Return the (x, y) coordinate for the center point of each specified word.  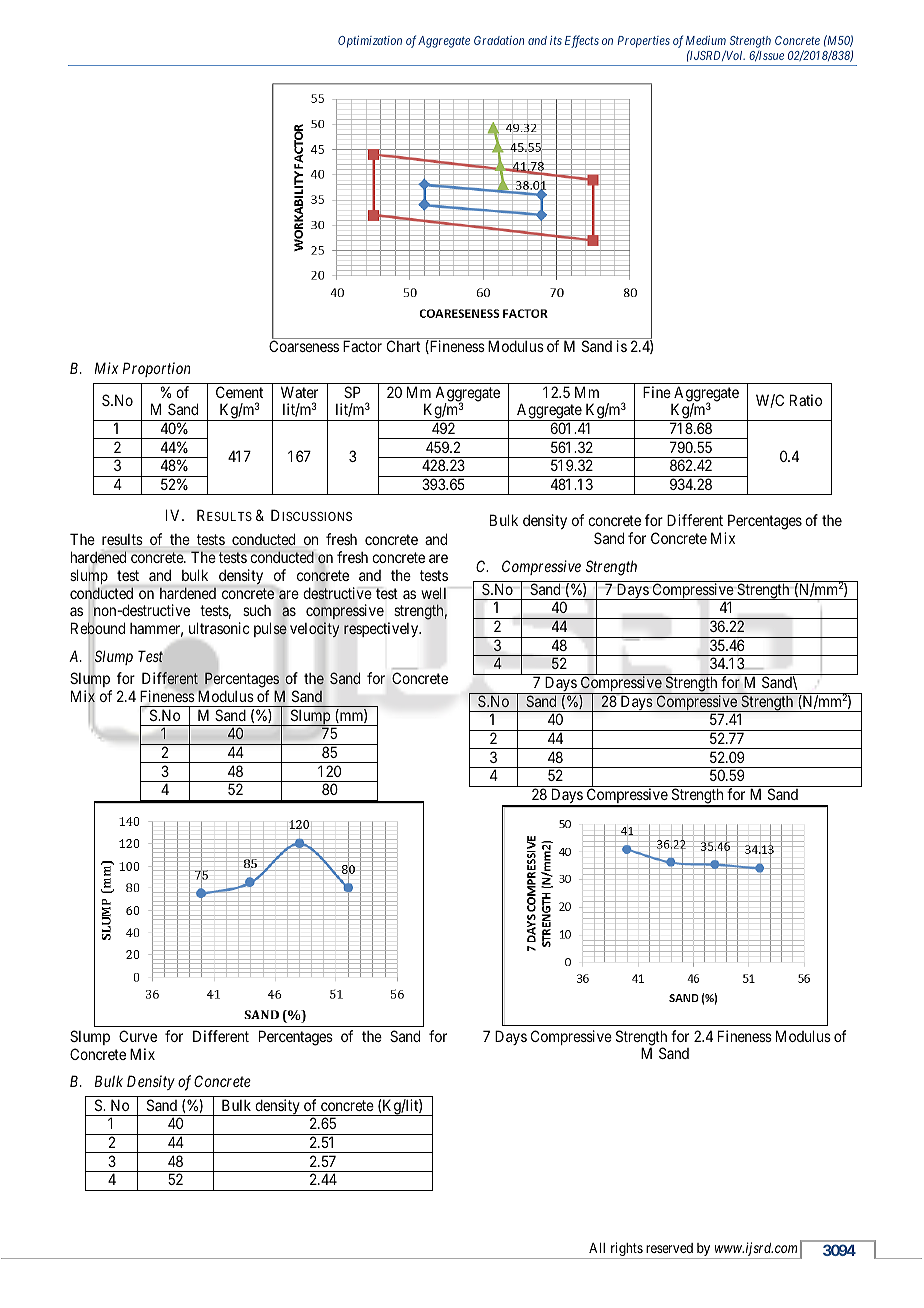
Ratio (806, 400)
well (433, 593)
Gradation (499, 40)
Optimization (370, 42)
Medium (706, 40)
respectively (382, 629)
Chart (403, 346)
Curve (138, 1036)
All (597, 1248)
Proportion (157, 369)
